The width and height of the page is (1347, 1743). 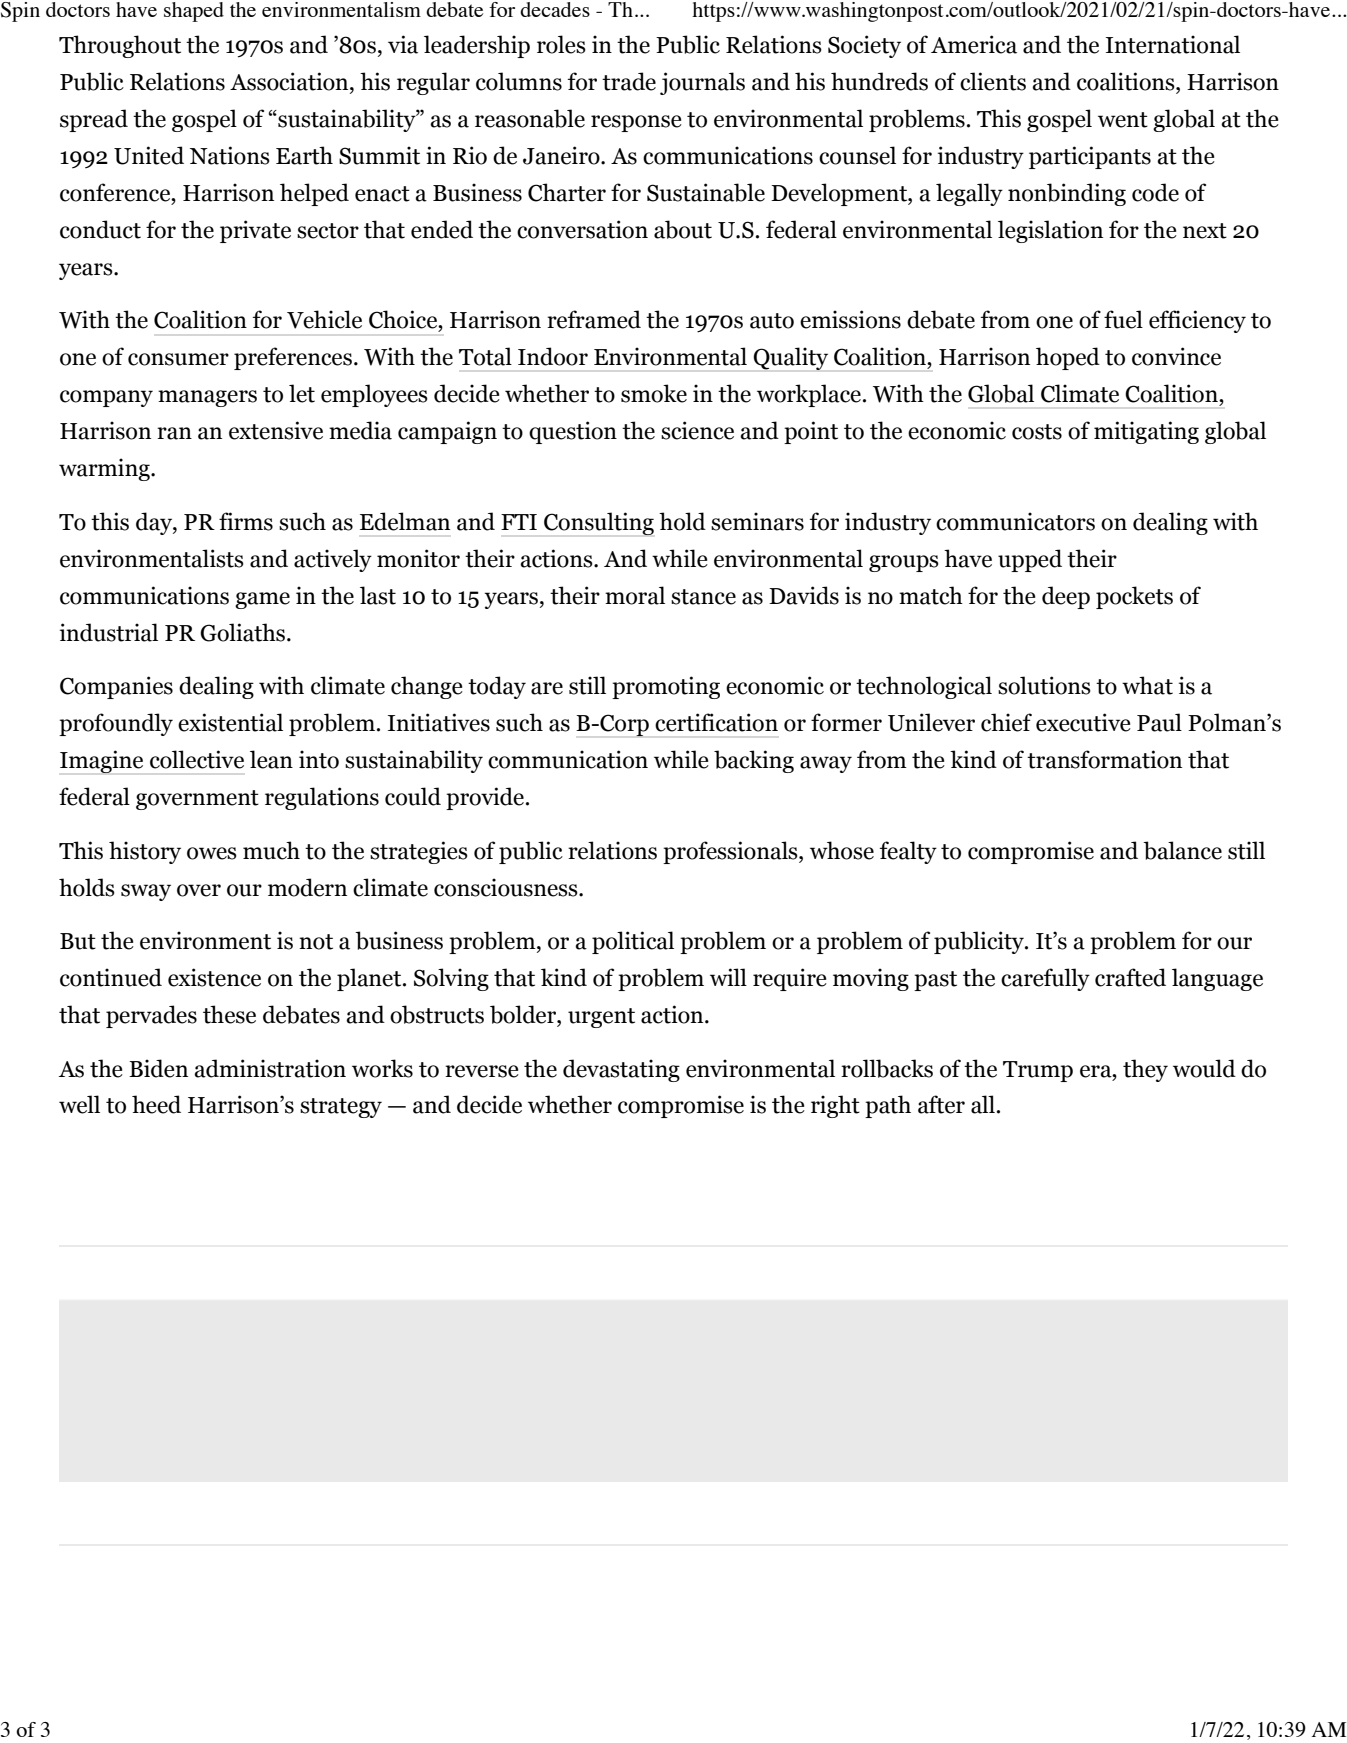 I want to click on trade, so click(x=629, y=81).
